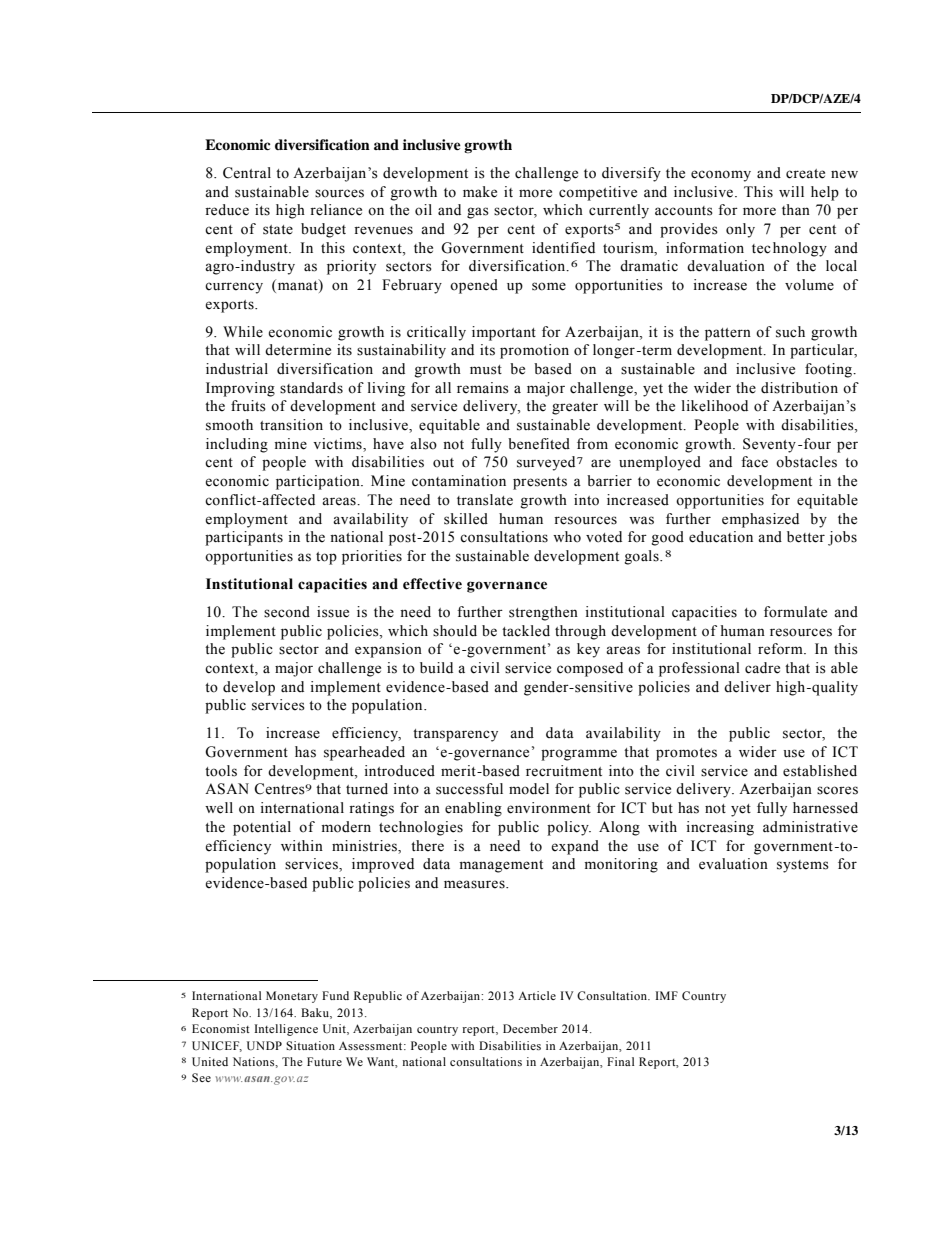 The image size is (952, 1233). I want to click on make, so click(480, 192).
